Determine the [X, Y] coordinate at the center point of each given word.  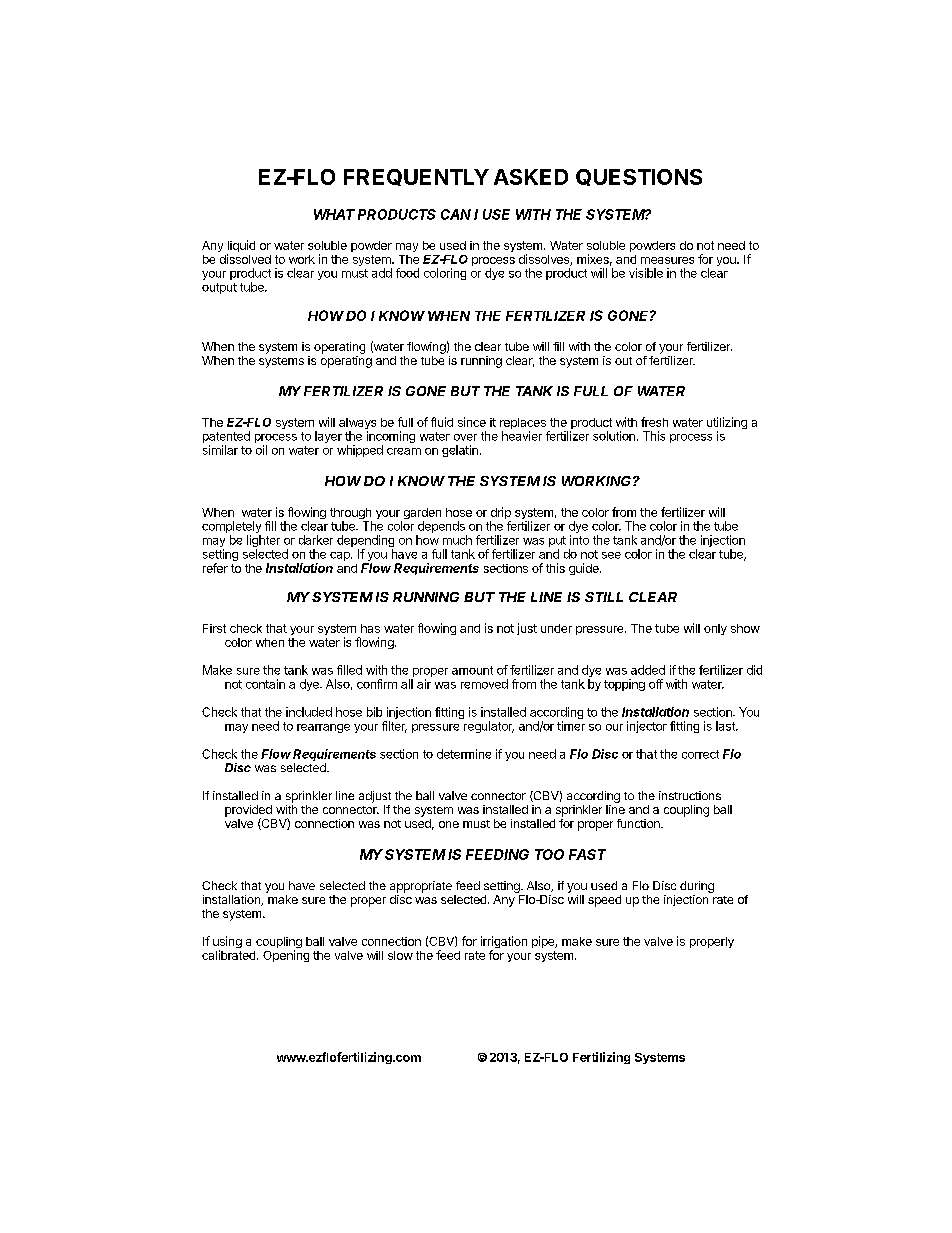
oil [261, 450]
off [656, 684]
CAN [456, 214]
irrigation [504, 943]
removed [484, 684]
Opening [286, 956]
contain [265, 684]
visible [646, 273]
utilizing [727, 424]
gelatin [460, 451]
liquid [241, 247]
